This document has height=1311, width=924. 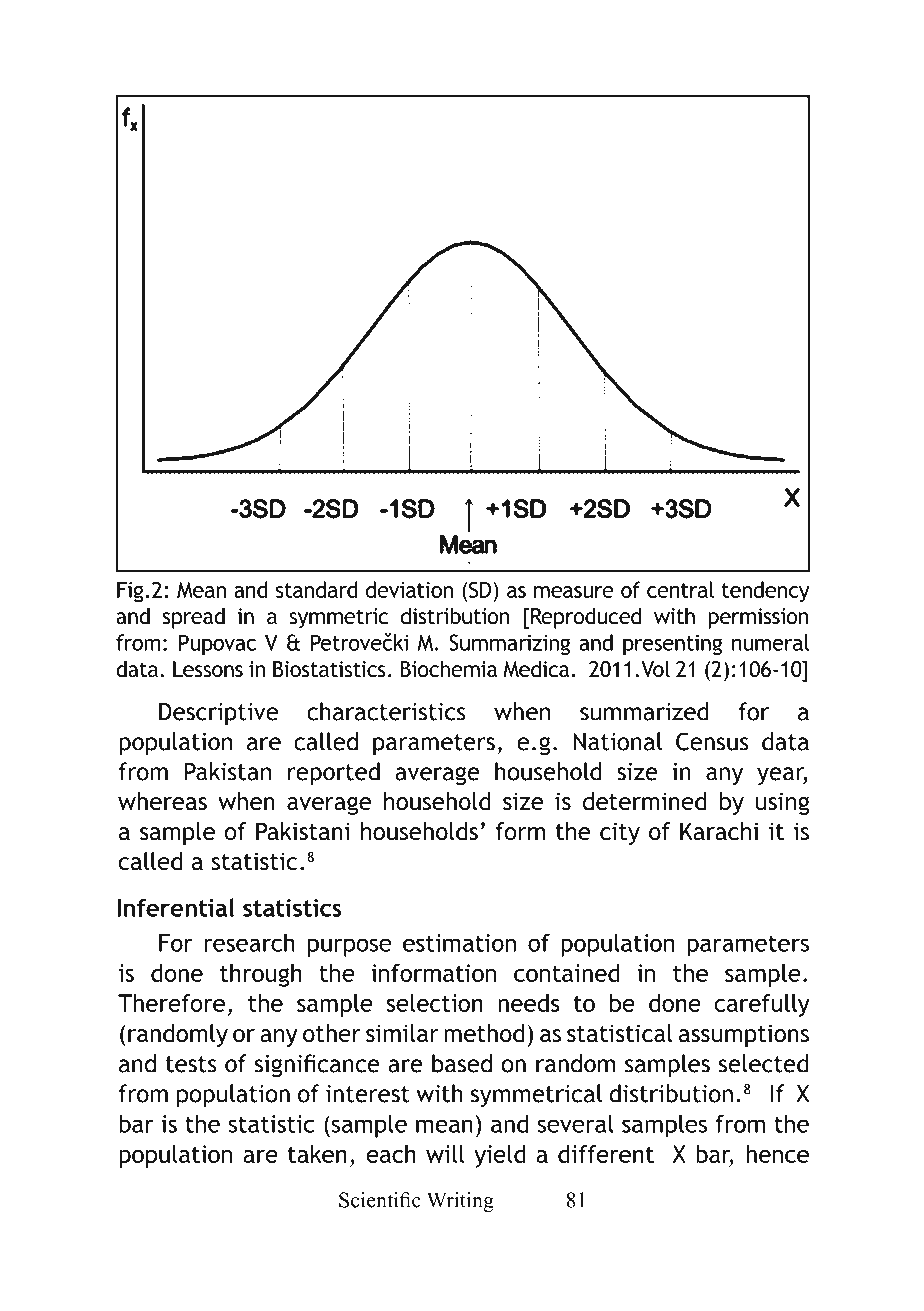 What do you see at coordinates (719, 831) in the document?
I see `Karachi` at bounding box center [719, 831].
